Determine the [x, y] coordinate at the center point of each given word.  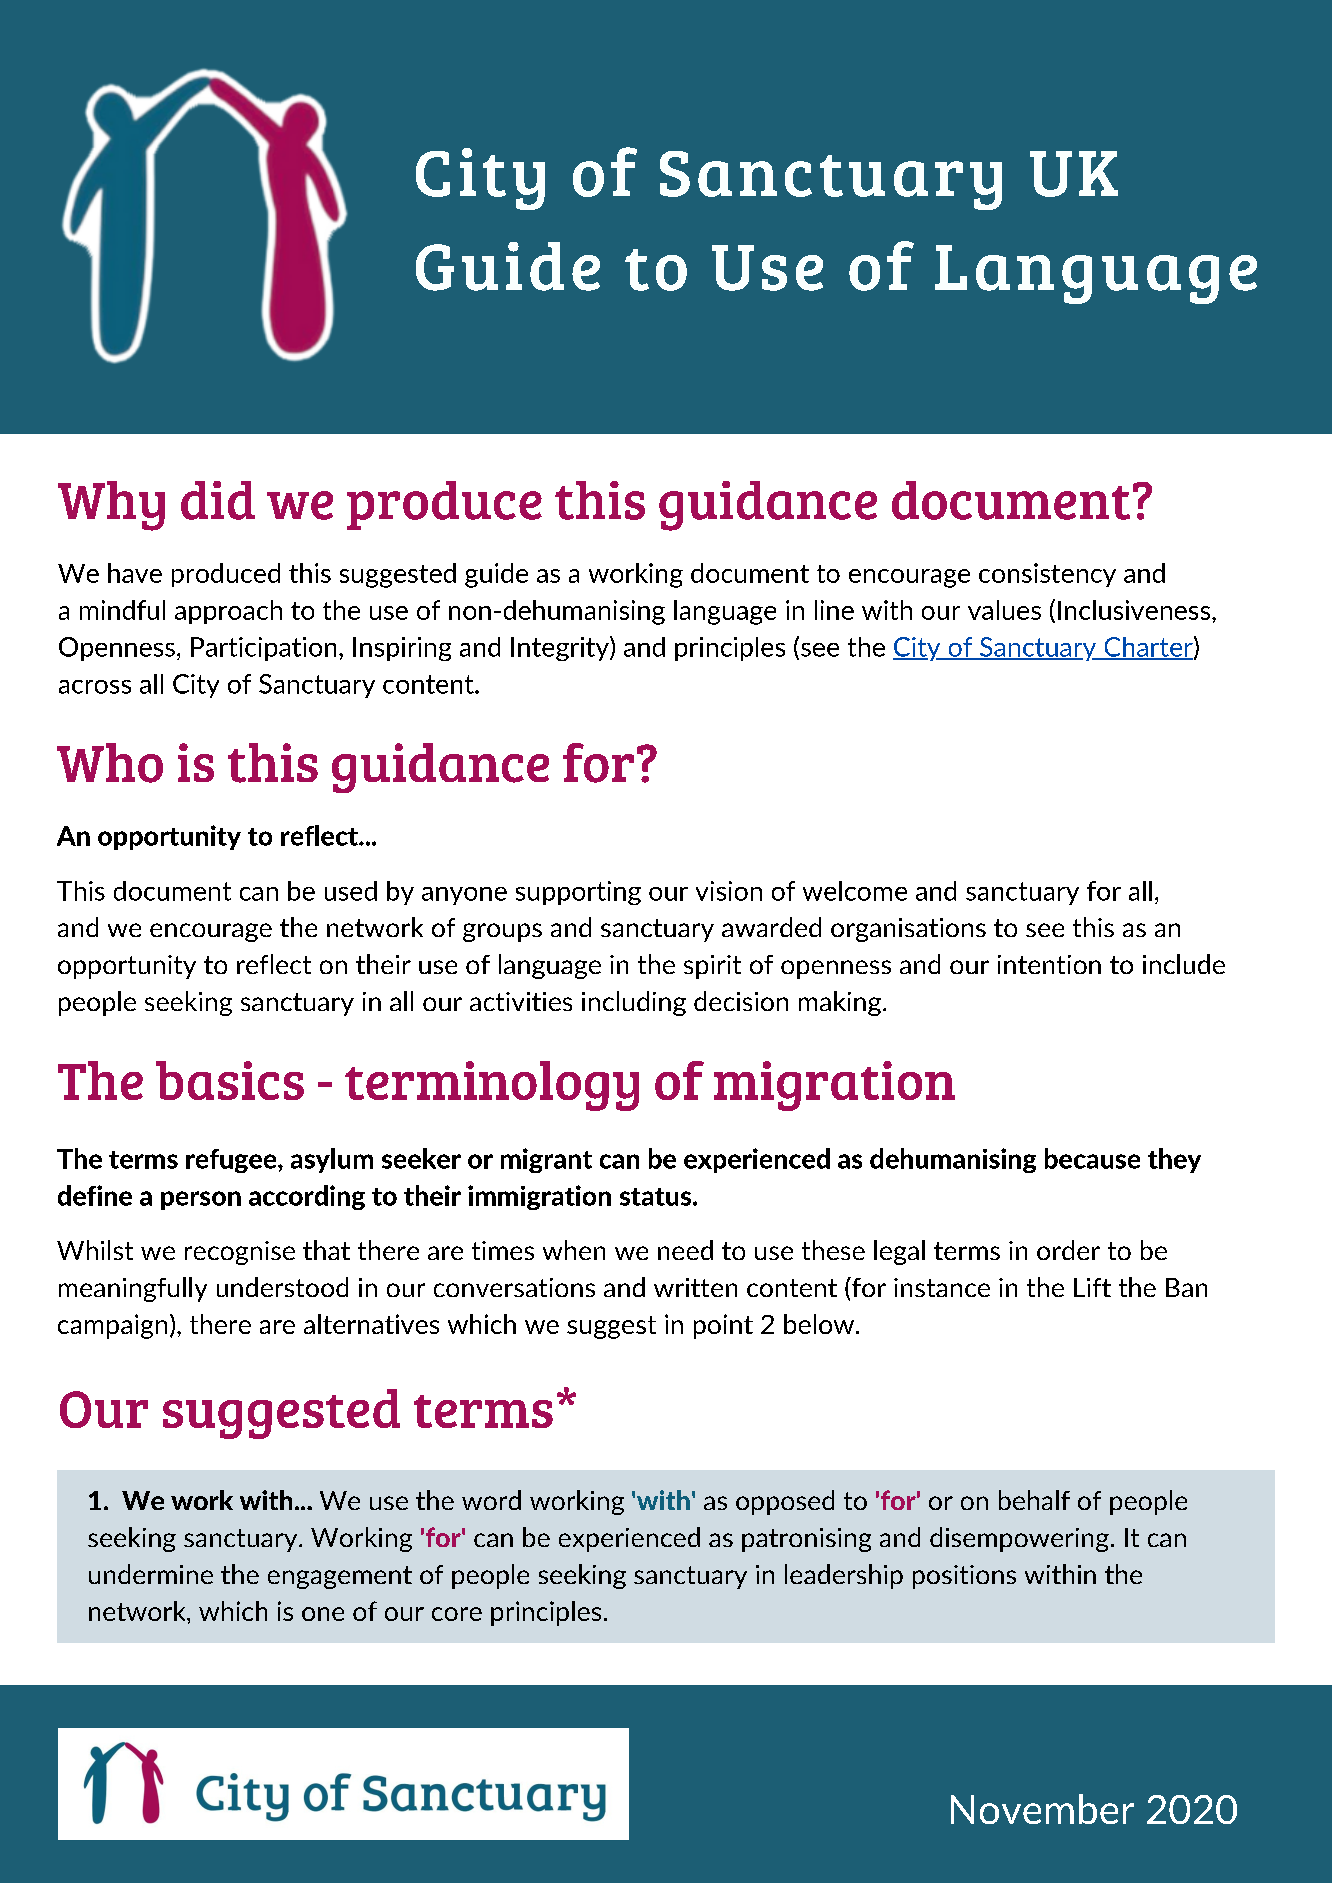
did [218, 500]
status [657, 1197]
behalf [1034, 1500]
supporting [578, 893]
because [1092, 1158]
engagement [340, 1577]
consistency [1047, 575]
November [1042, 1809]
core [457, 1614]
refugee [232, 1161]
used [351, 891]
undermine [151, 1574]
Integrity [561, 648]
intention [1049, 964]
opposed [785, 1502]
